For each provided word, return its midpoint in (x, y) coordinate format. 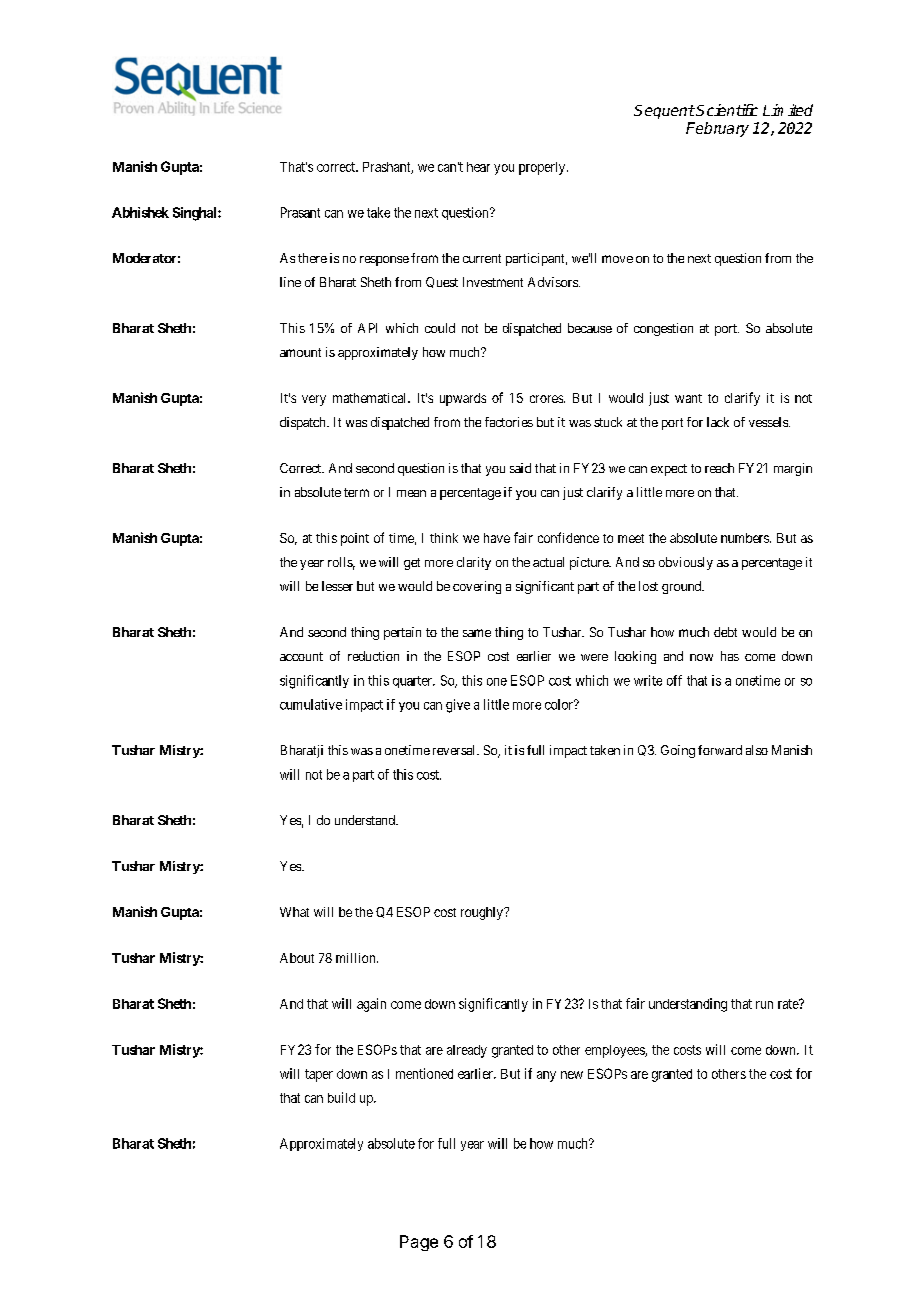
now (701, 657)
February (717, 129)
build (341, 1097)
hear (478, 167)
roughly (483, 913)
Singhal (196, 214)
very (314, 400)
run (764, 1005)
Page (419, 1243)
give (458, 706)
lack (718, 422)
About (297, 958)
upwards (463, 399)
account (301, 656)
